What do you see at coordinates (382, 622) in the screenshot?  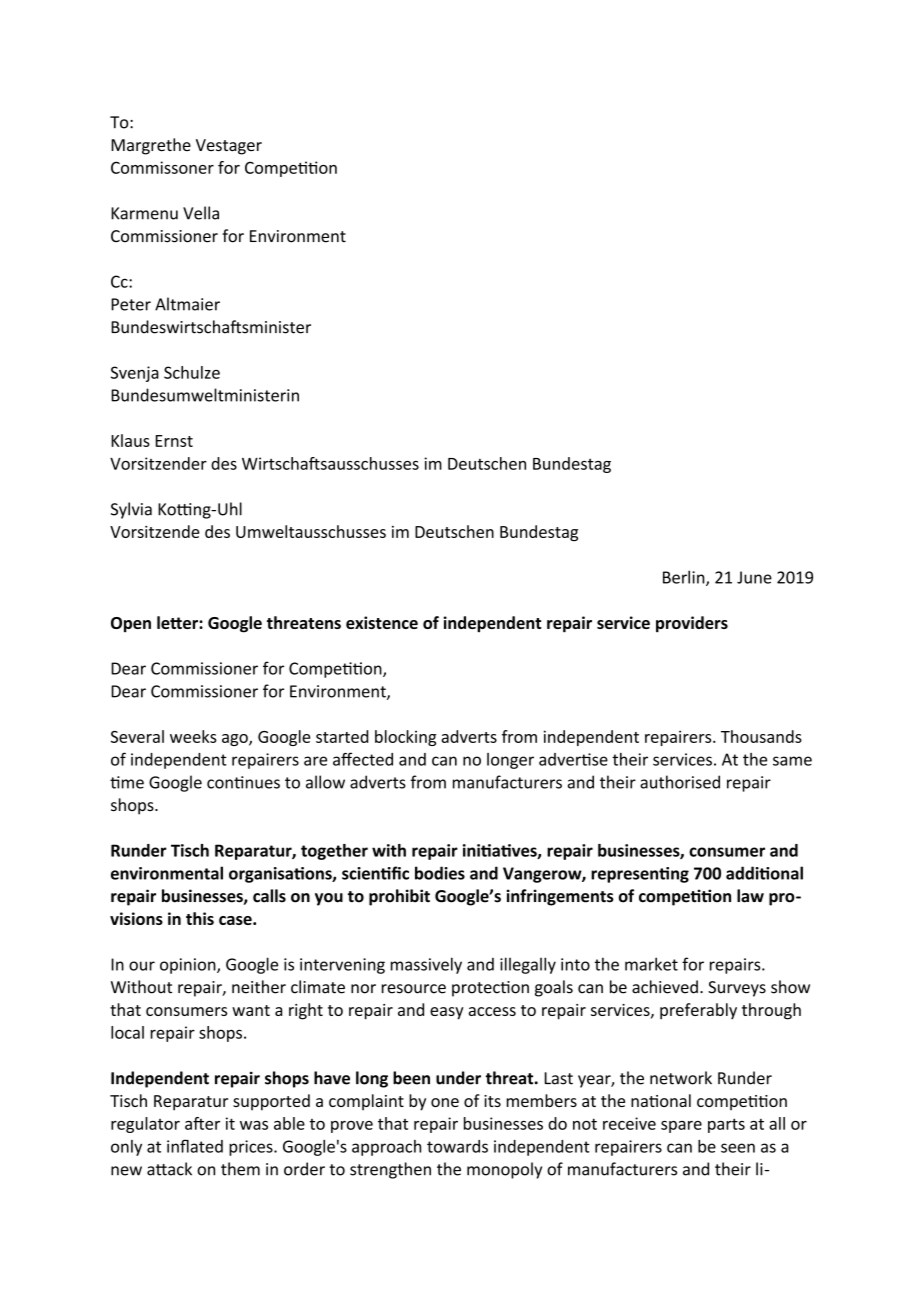 I see `existence` at bounding box center [382, 622].
